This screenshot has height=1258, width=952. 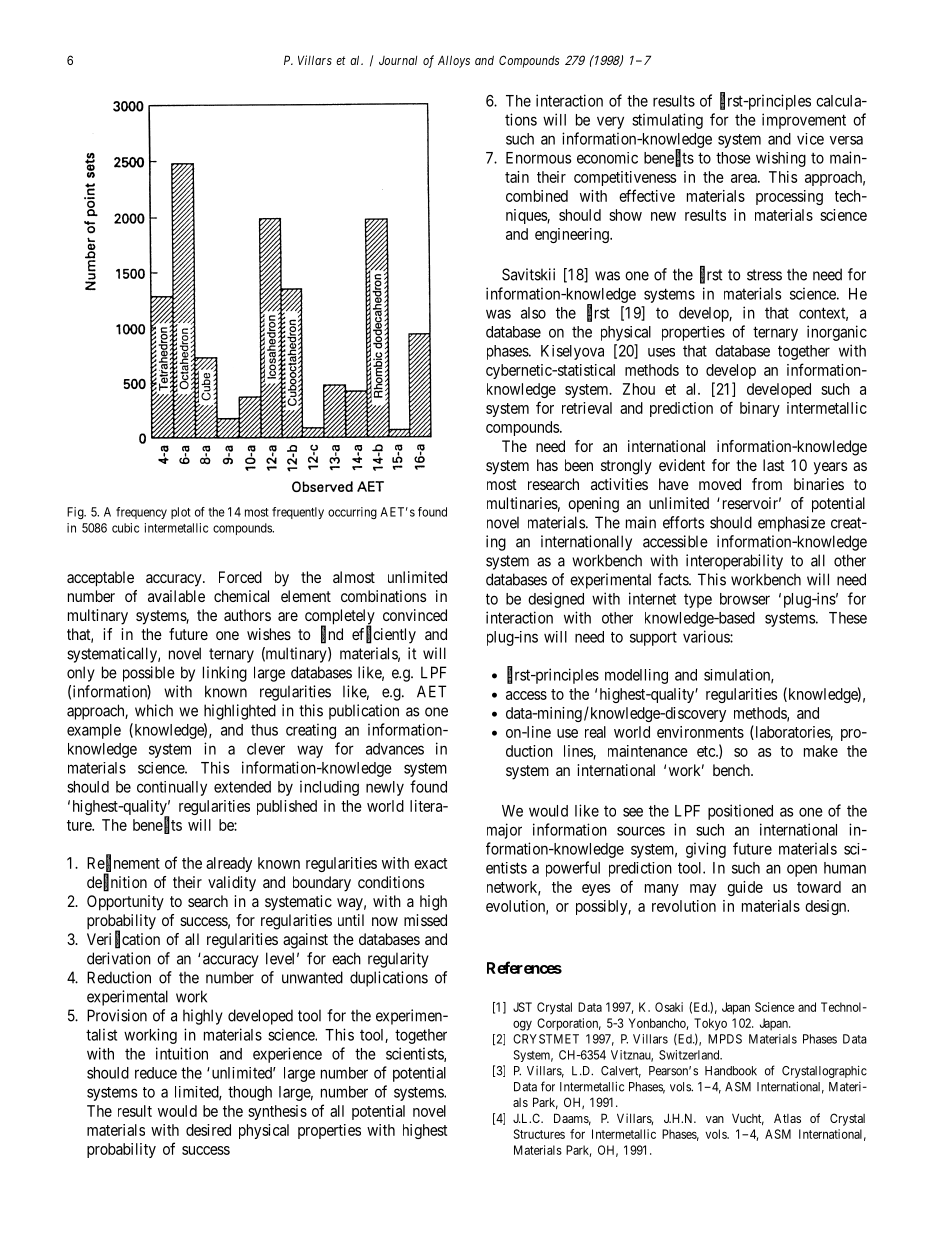 What do you see at coordinates (707, 751) in the screenshot?
I see `etc` at bounding box center [707, 751].
